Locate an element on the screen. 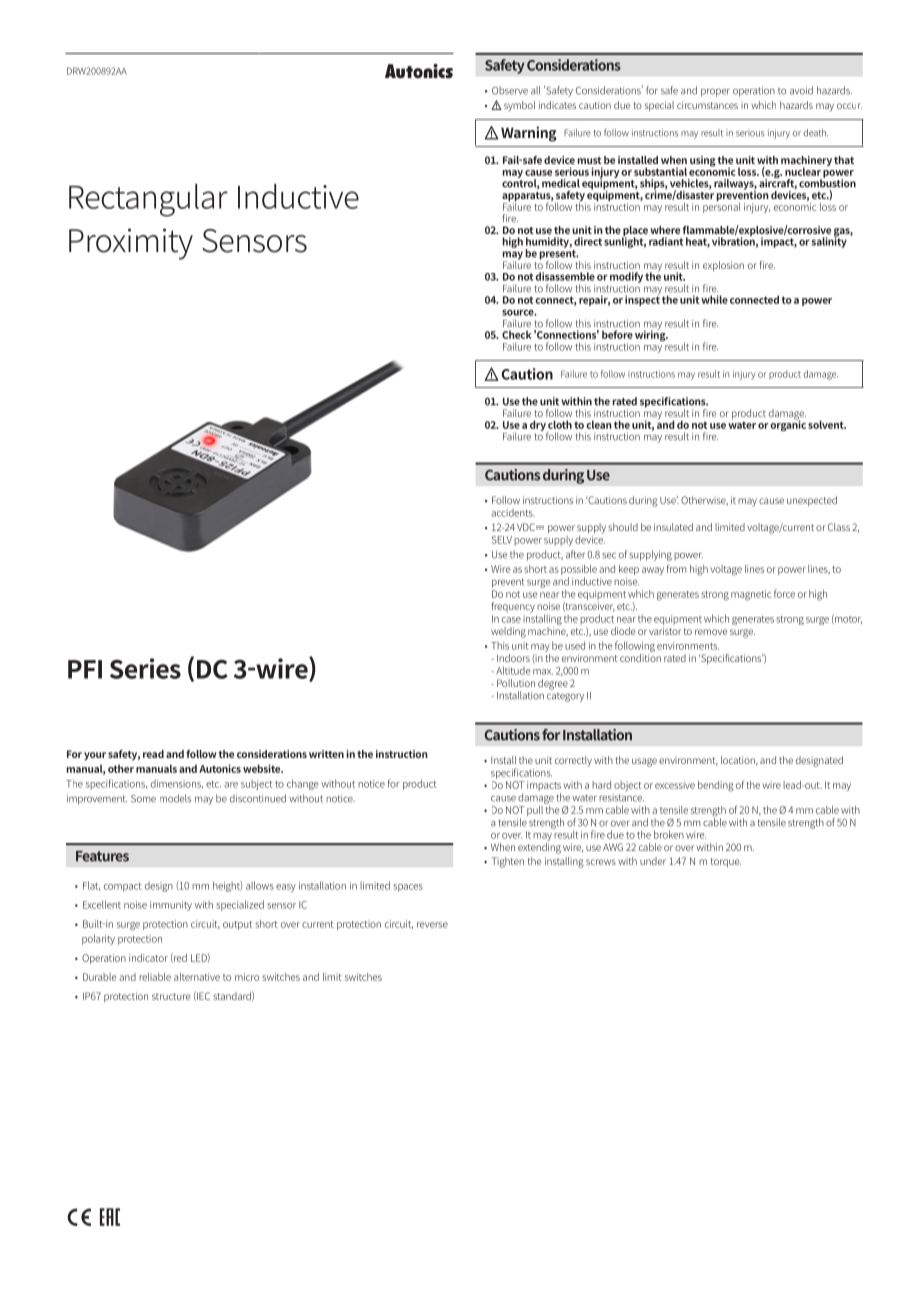 This screenshot has height=1308, width=924. Rectangular is located at coordinates (148, 200).
